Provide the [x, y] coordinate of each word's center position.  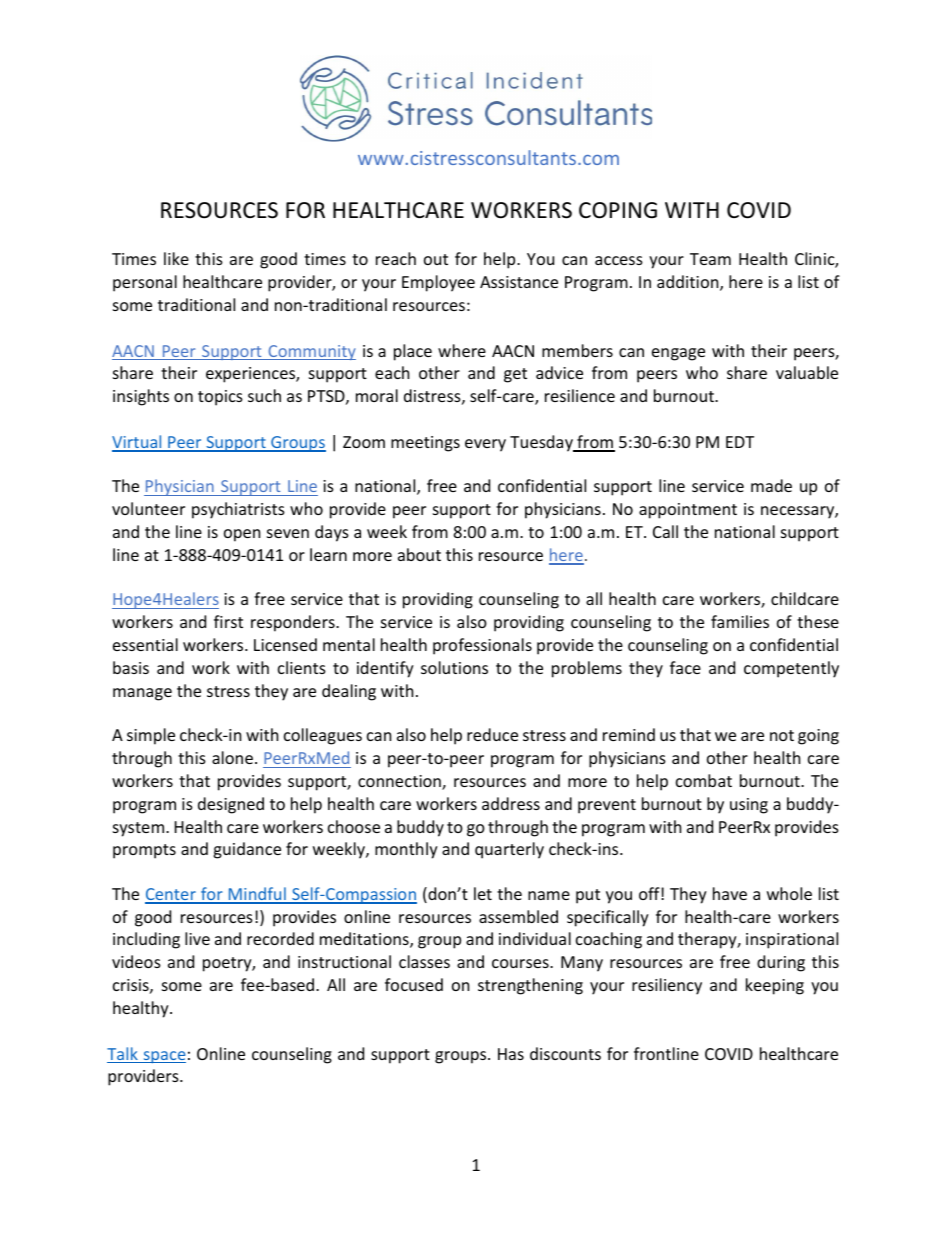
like [176, 258]
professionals [482, 646]
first [228, 621]
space [163, 1057]
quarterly [509, 850]
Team [710, 259]
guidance [247, 850]
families [740, 621]
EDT [740, 442]
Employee [438, 283]
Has [511, 1054]
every [485, 445]
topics [220, 398]
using [749, 806]
